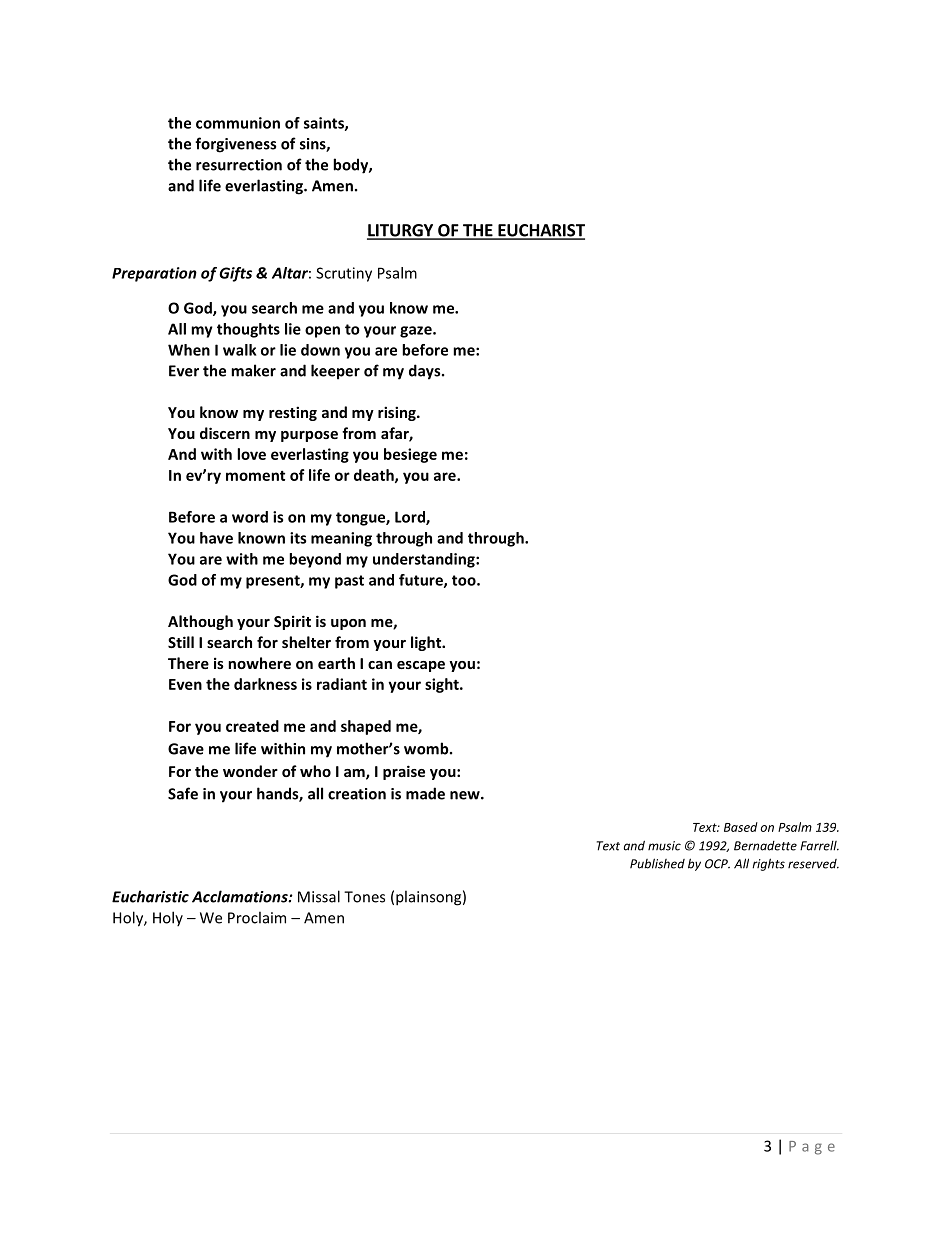 The image size is (952, 1233). Describe the element at coordinates (741, 827) in the screenshot. I see `Based` at that location.
